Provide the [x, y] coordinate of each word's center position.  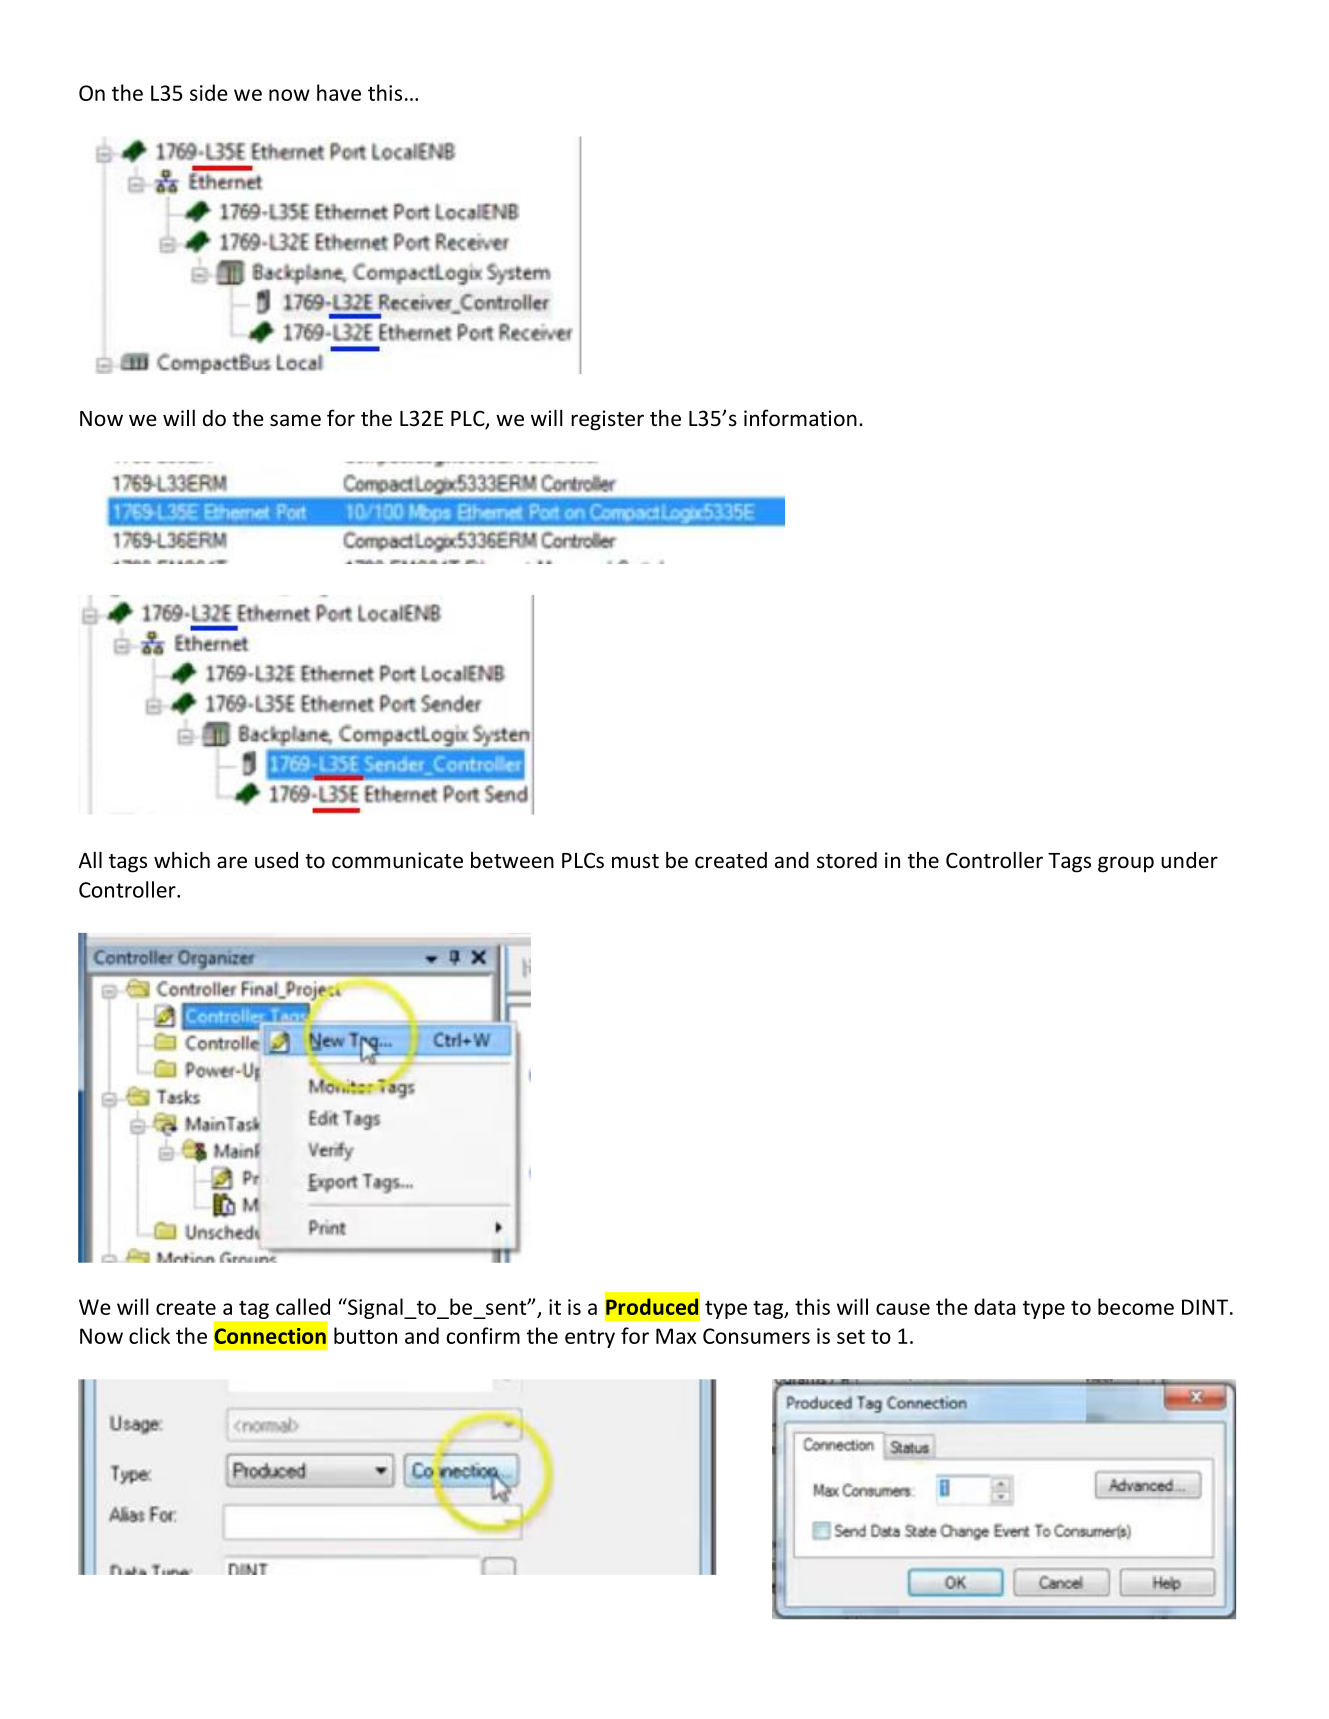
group [1126, 864]
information [800, 418]
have [339, 92]
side [209, 92]
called [303, 1306]
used [276, 860]
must [635, 861]
